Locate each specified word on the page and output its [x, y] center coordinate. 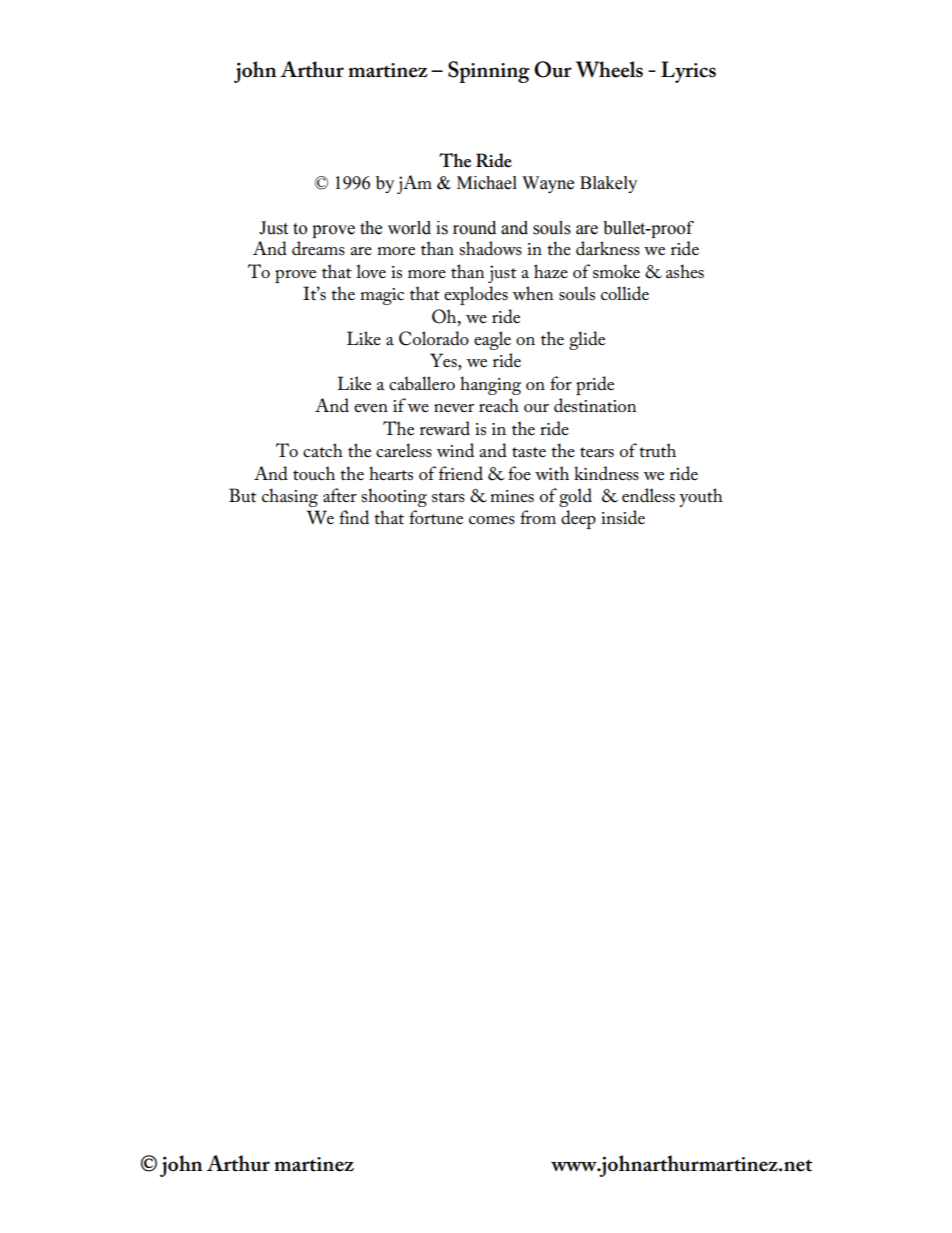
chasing [290, 497]
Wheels [609, 69]
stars [448, 497]
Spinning [489, 72]
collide [625, 293]
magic [382, 296]
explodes [476, 295]
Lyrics [688, 72]
